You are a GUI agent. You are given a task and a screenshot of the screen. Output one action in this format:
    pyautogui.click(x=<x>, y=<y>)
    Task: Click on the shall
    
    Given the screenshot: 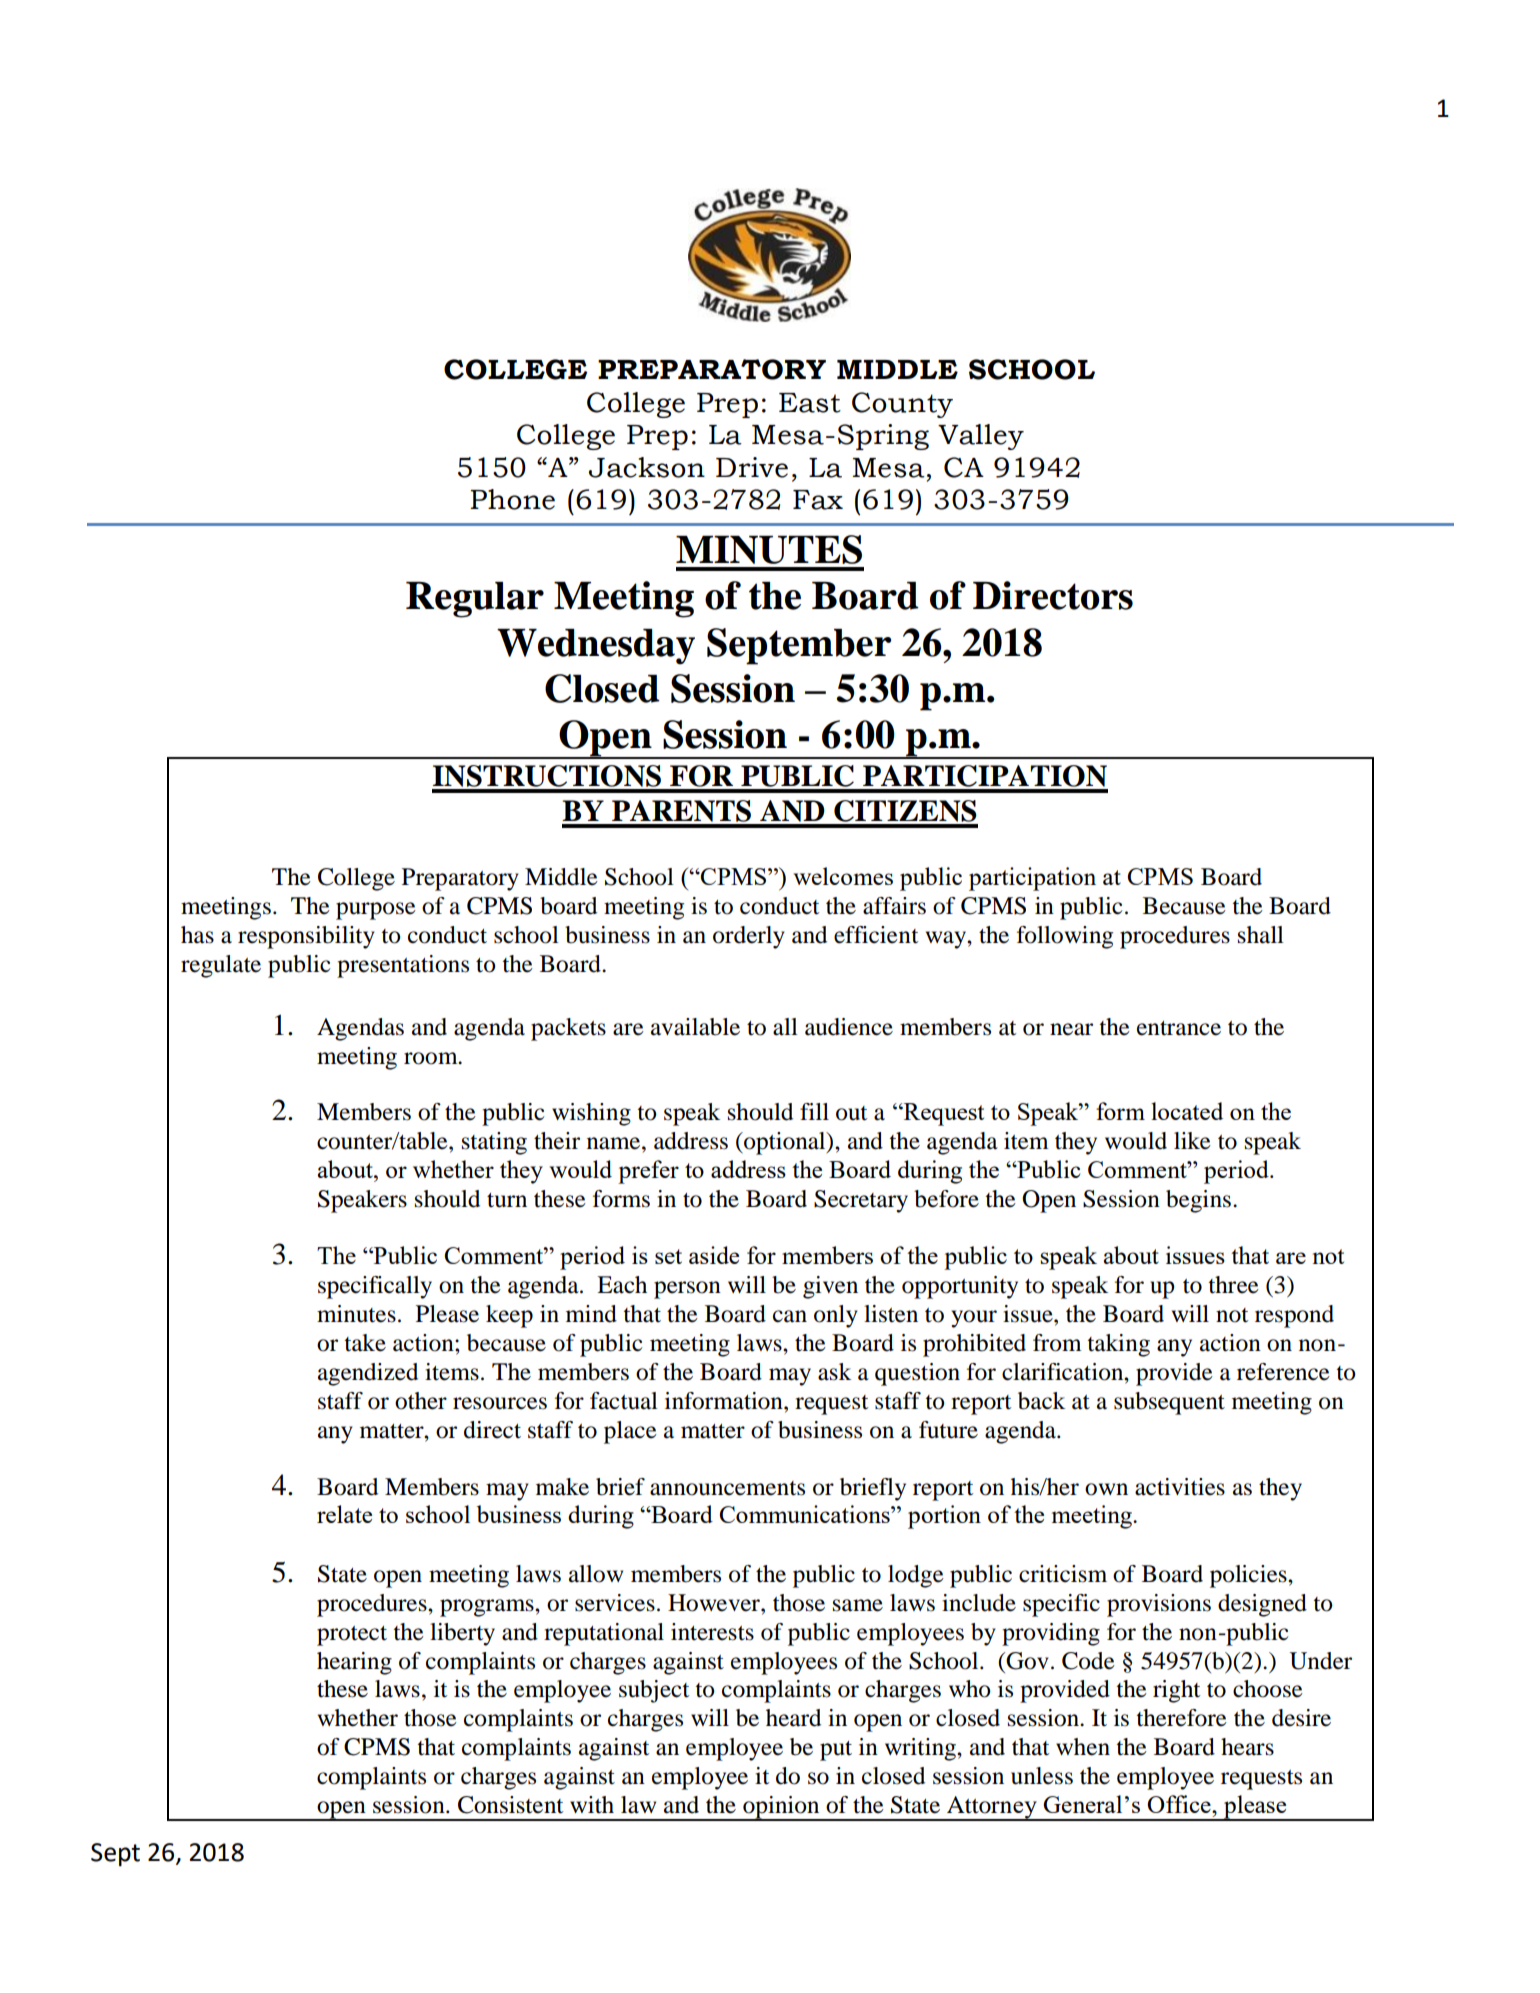 What is the action you would take?
    pyautogui.click(x=1261, y=935)
